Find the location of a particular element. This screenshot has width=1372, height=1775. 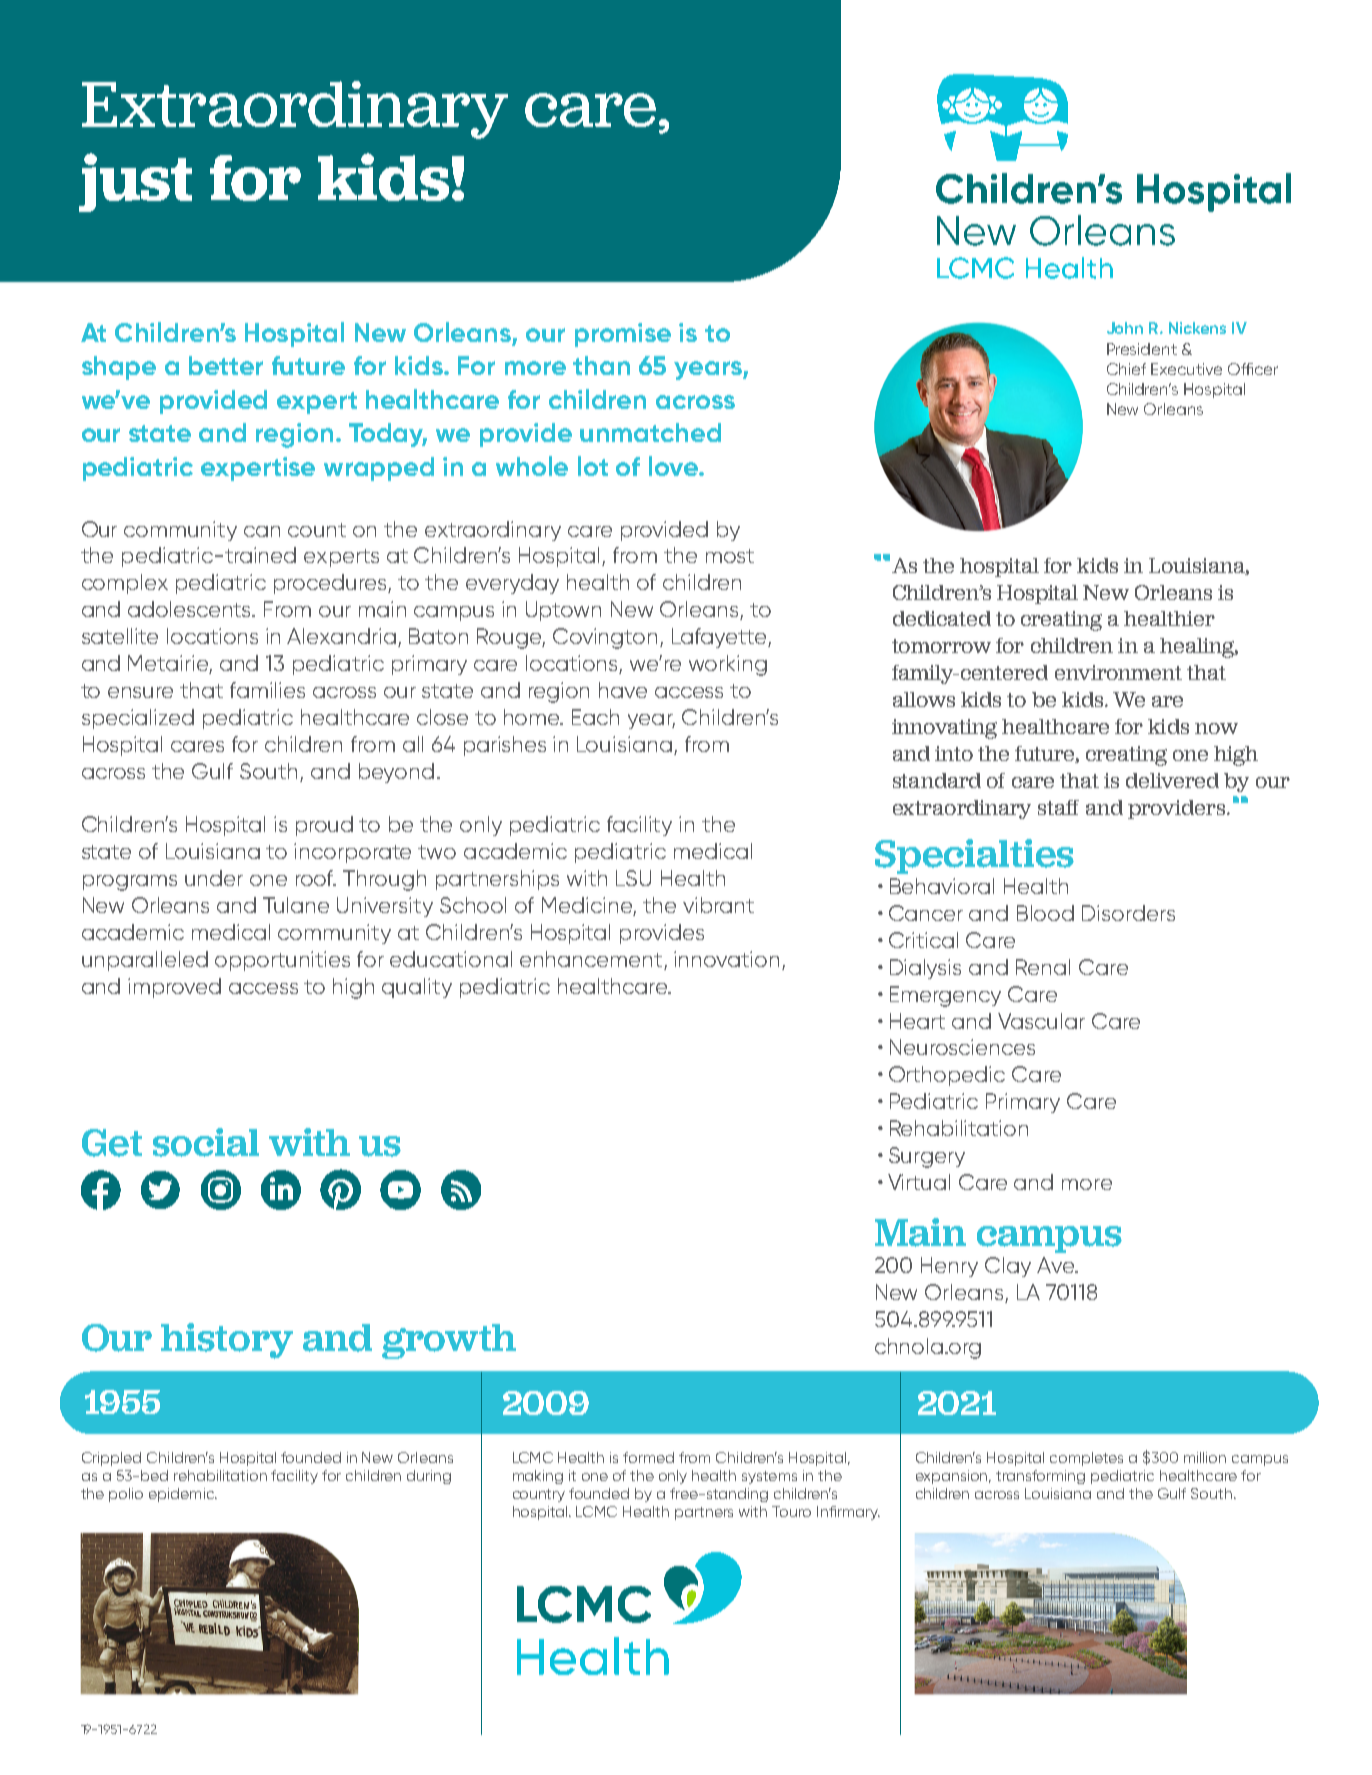

epidemic is located at coordinates (183, 1495).
